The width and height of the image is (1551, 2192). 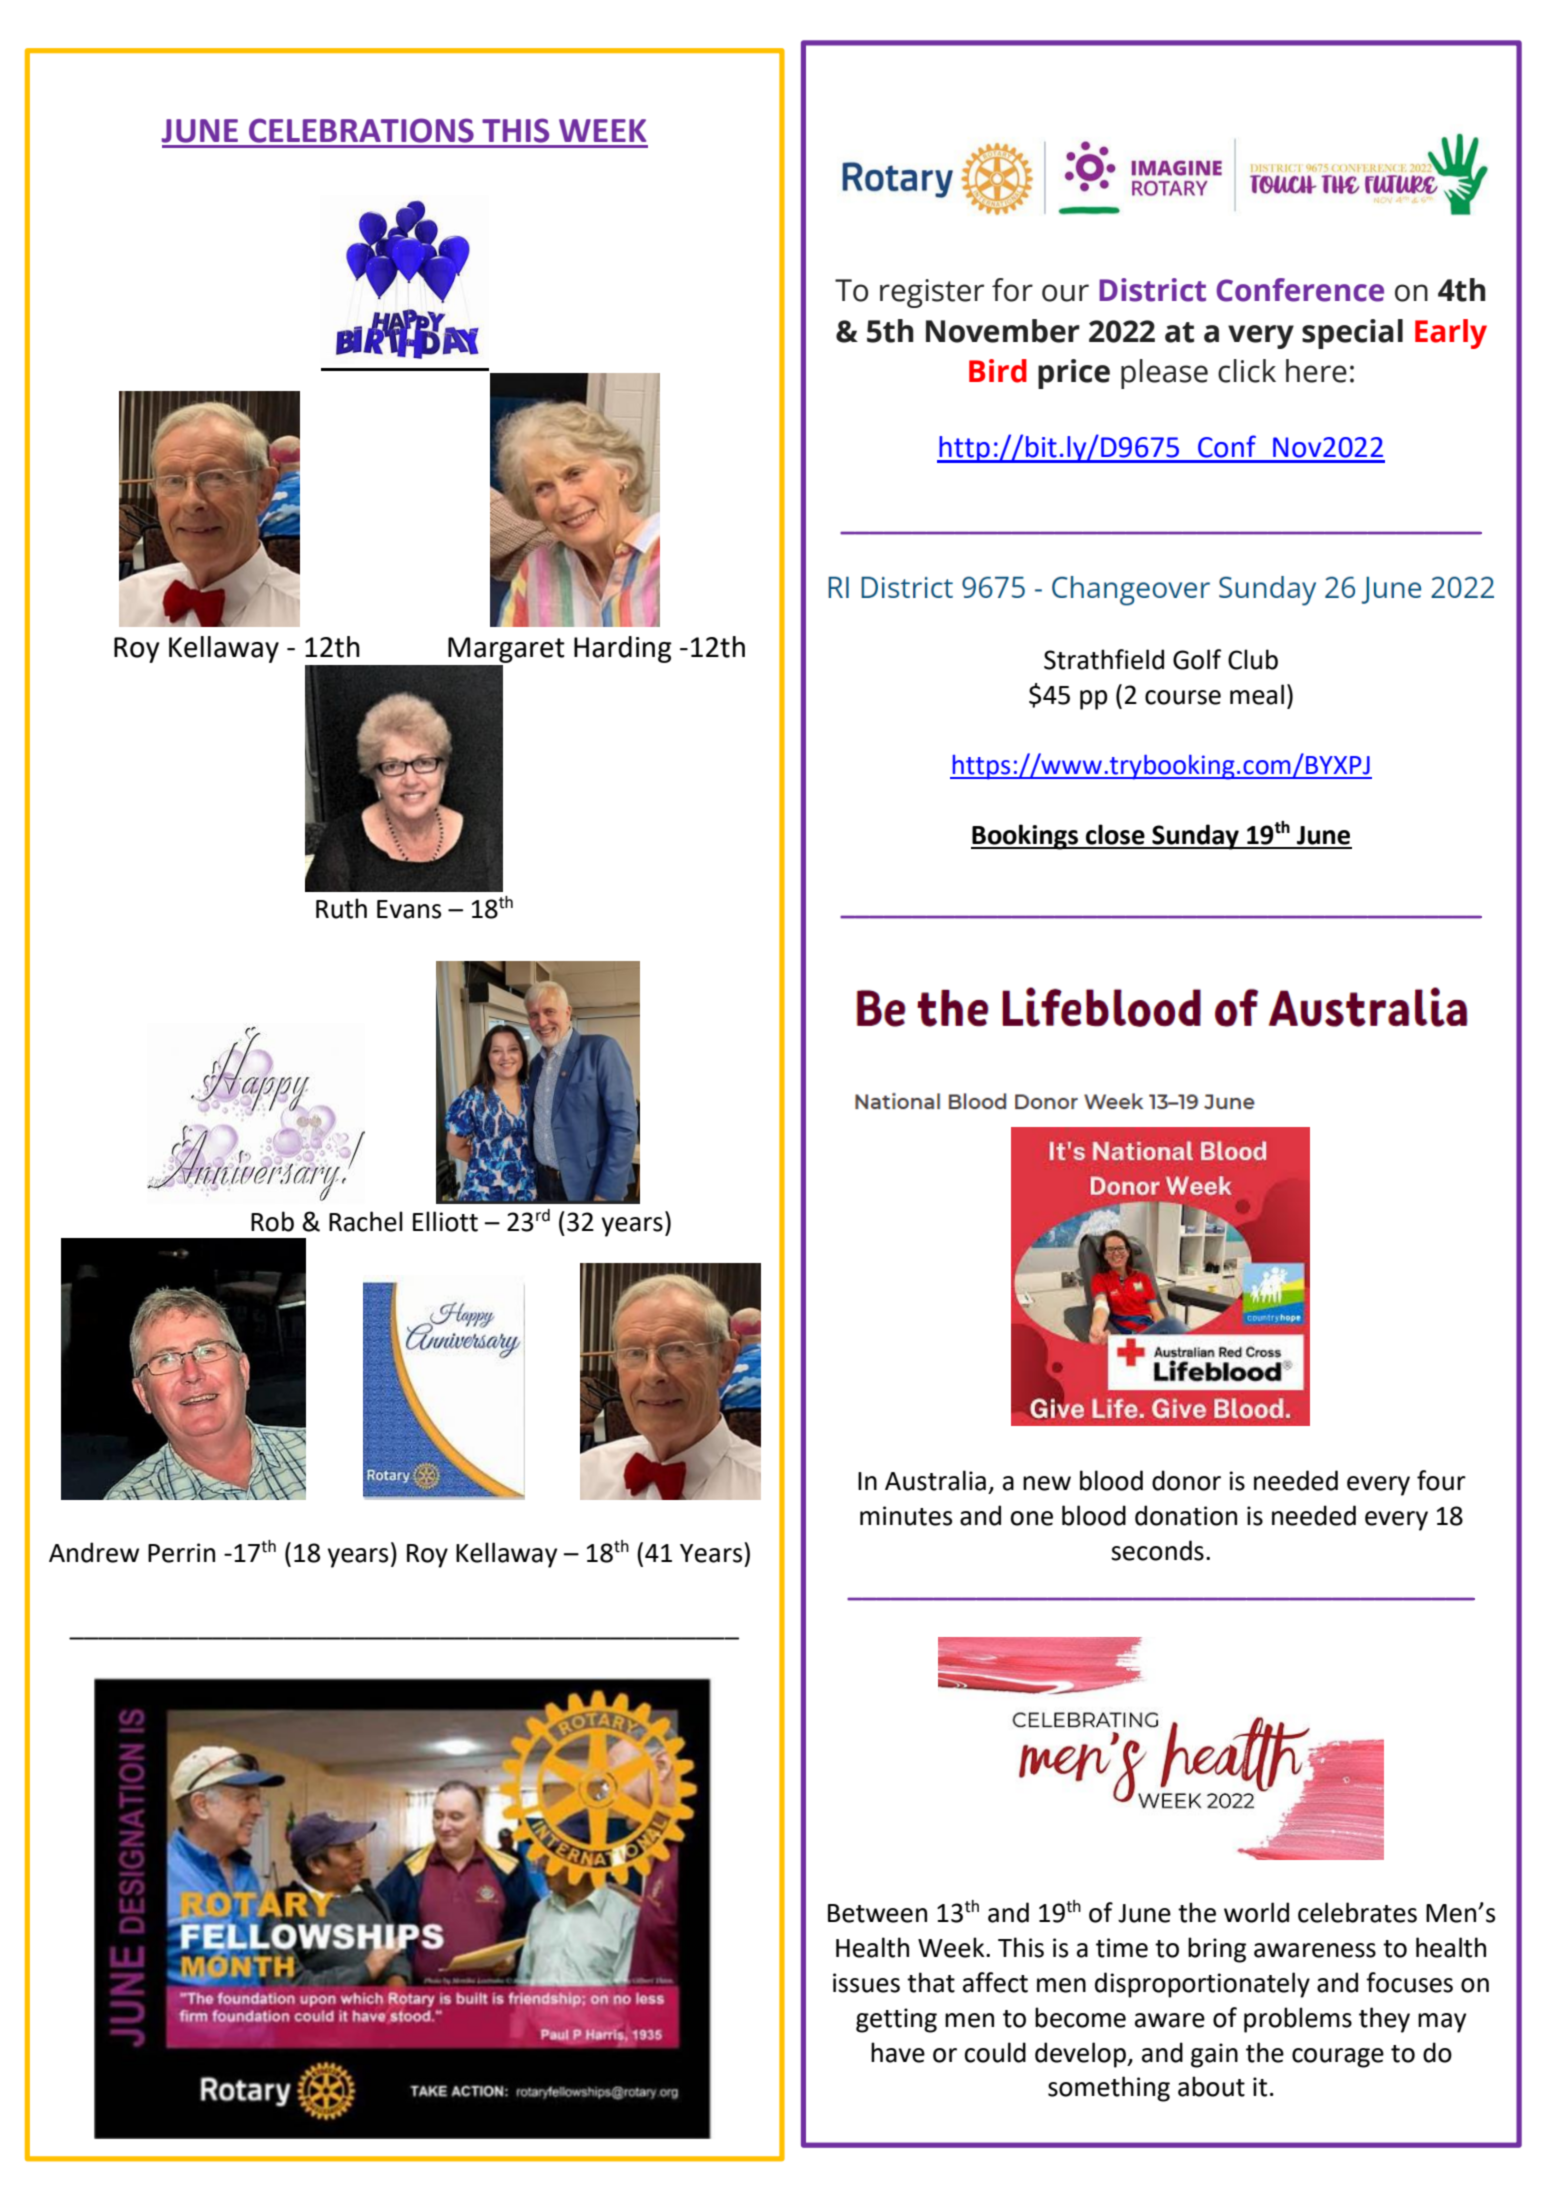 What do you see at coordinates (896, 2020) in the image?
I see `getting` at bounding box center [896, 2020].
